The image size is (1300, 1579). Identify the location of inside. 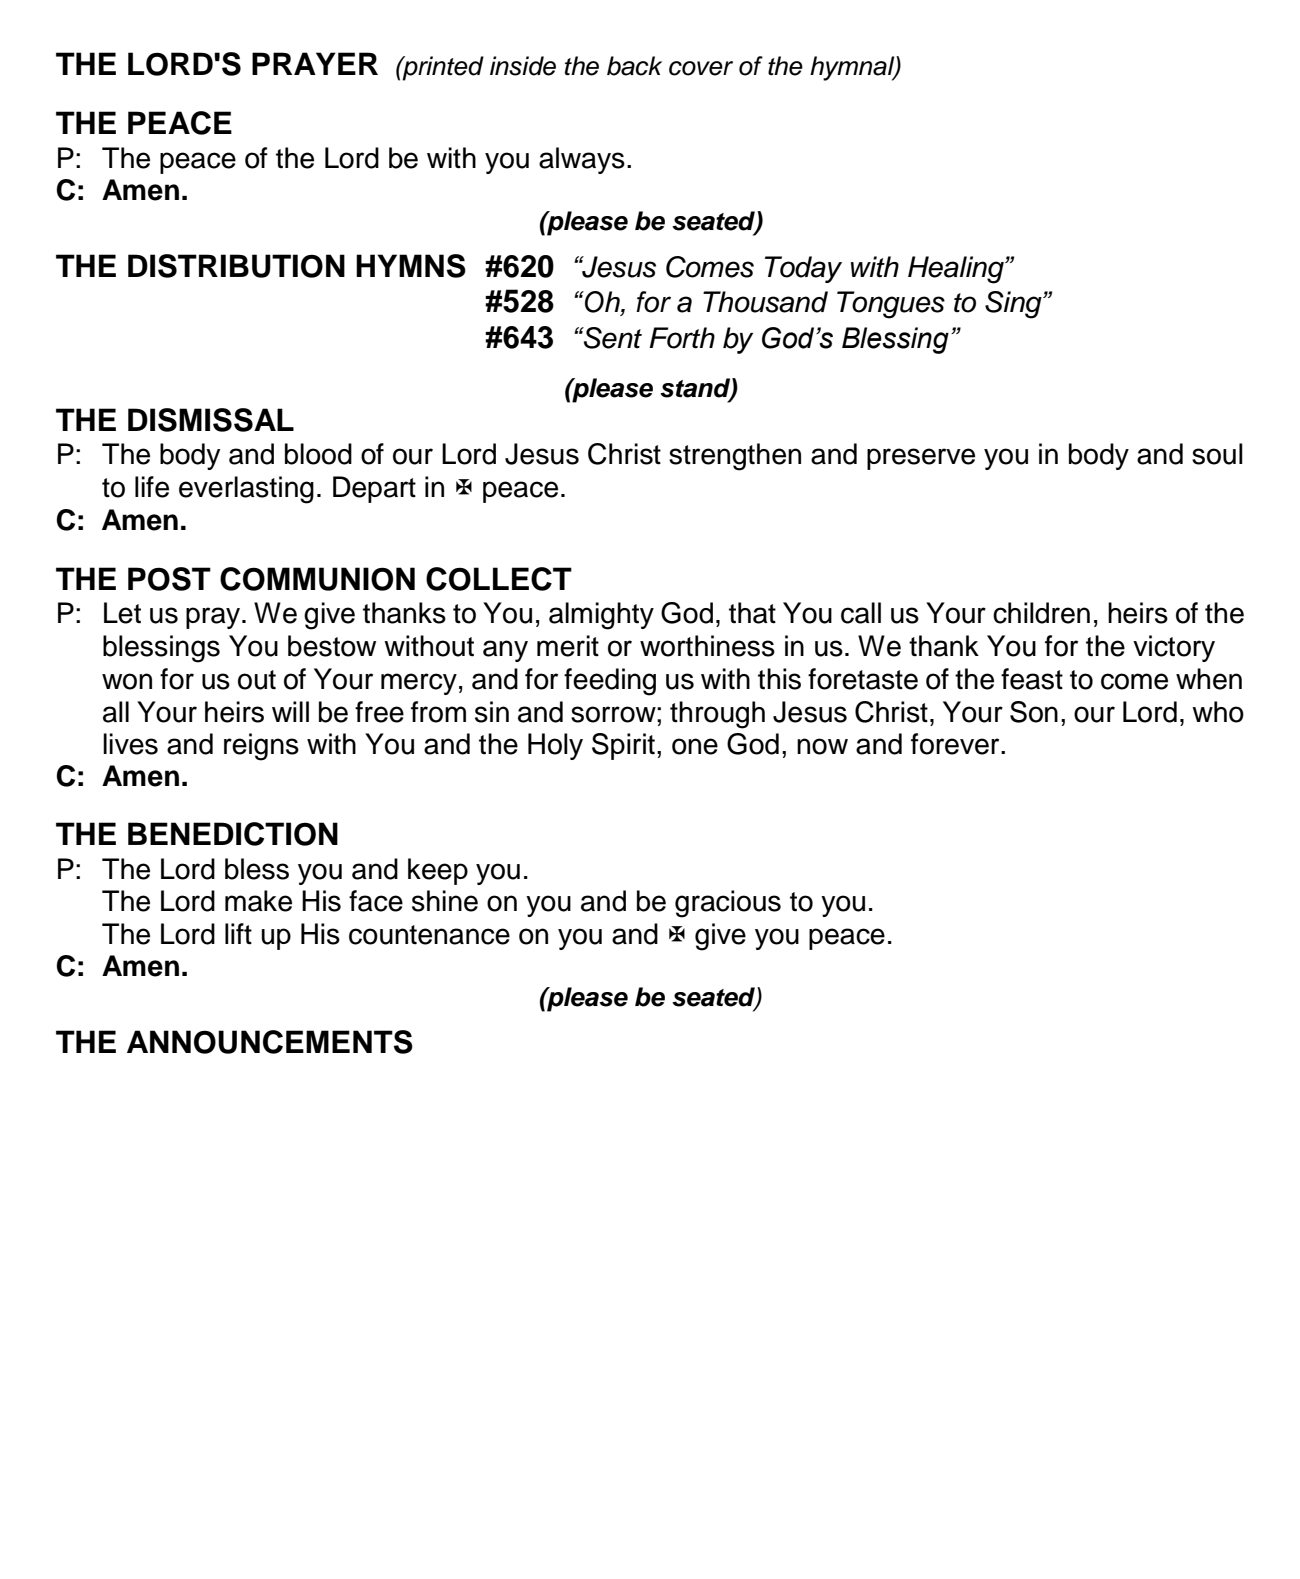
(523, 66).
